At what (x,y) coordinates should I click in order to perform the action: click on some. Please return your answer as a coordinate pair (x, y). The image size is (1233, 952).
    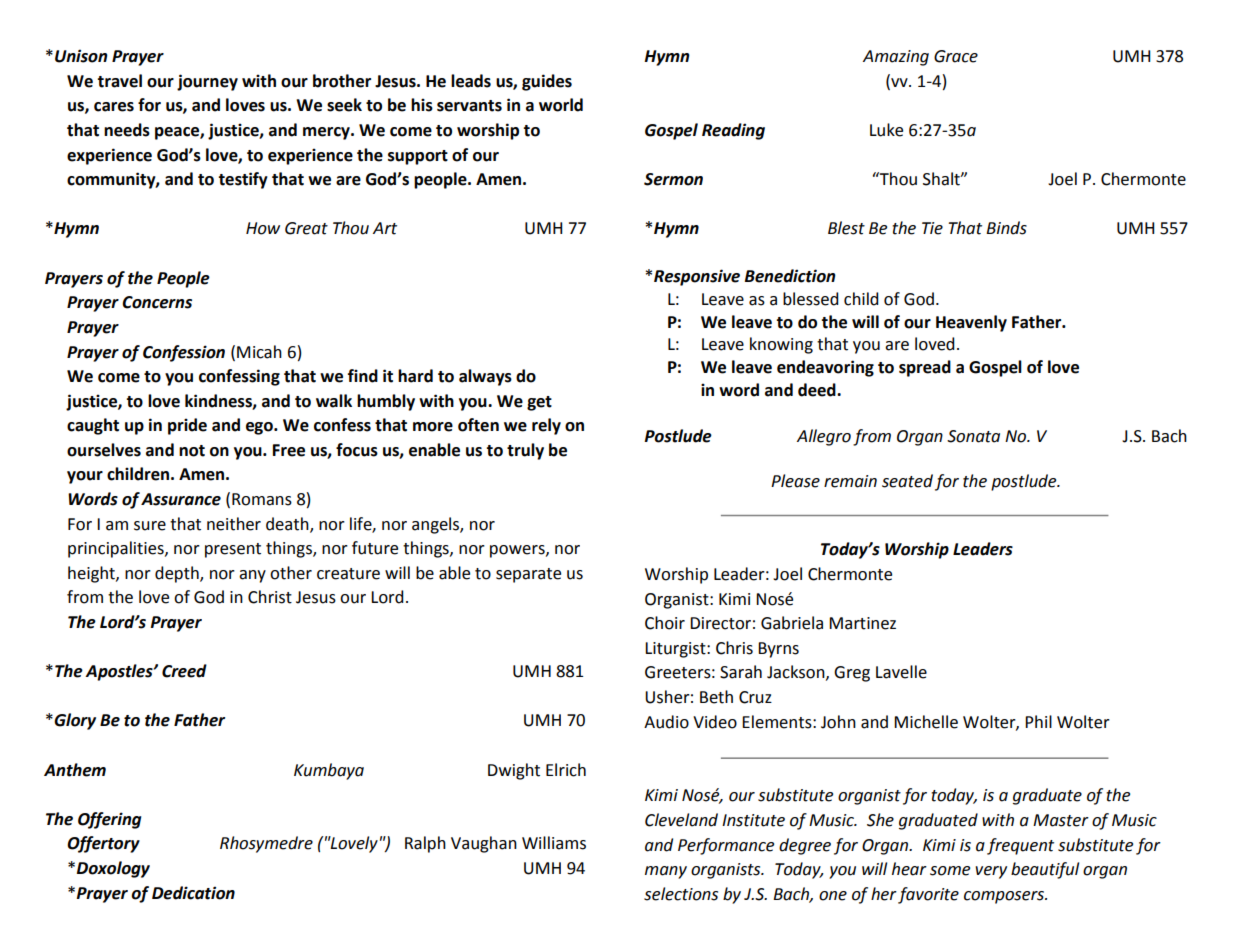
    Looking at the image, I should click on (950, 871).
